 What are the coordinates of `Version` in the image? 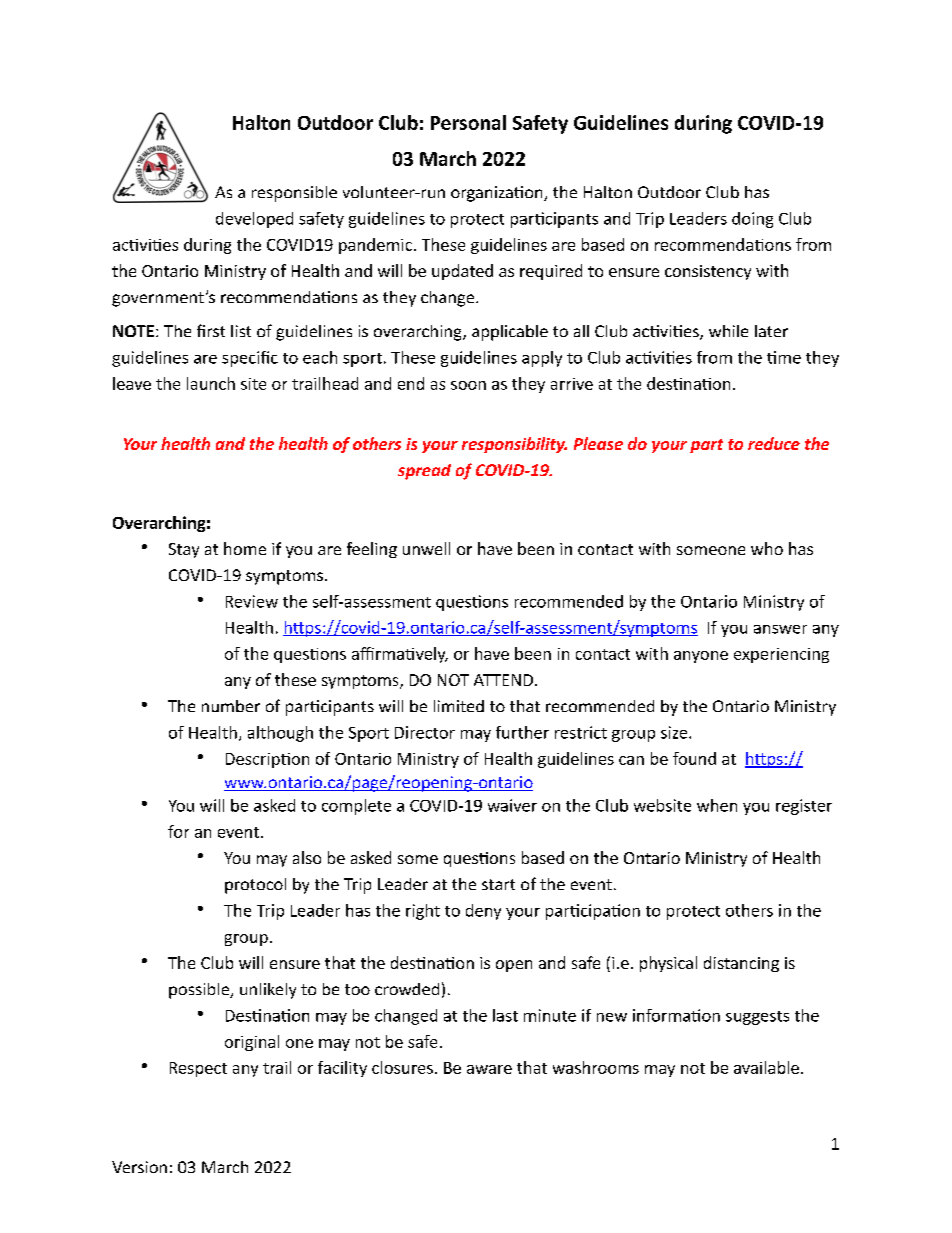 It's located at (139, 1167).
